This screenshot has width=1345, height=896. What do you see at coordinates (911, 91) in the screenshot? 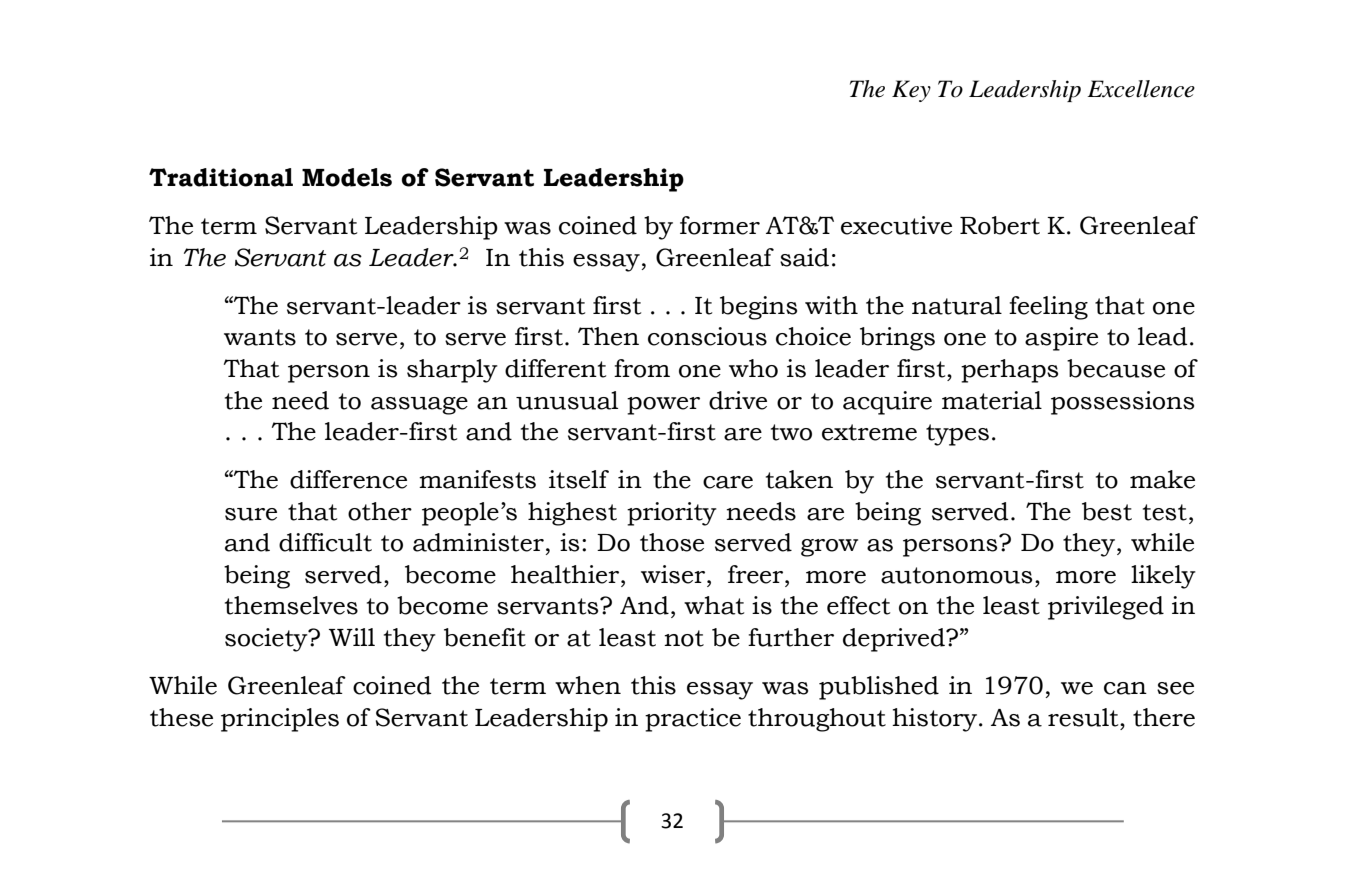
I see `Key` at bounding box center [911, 91].
